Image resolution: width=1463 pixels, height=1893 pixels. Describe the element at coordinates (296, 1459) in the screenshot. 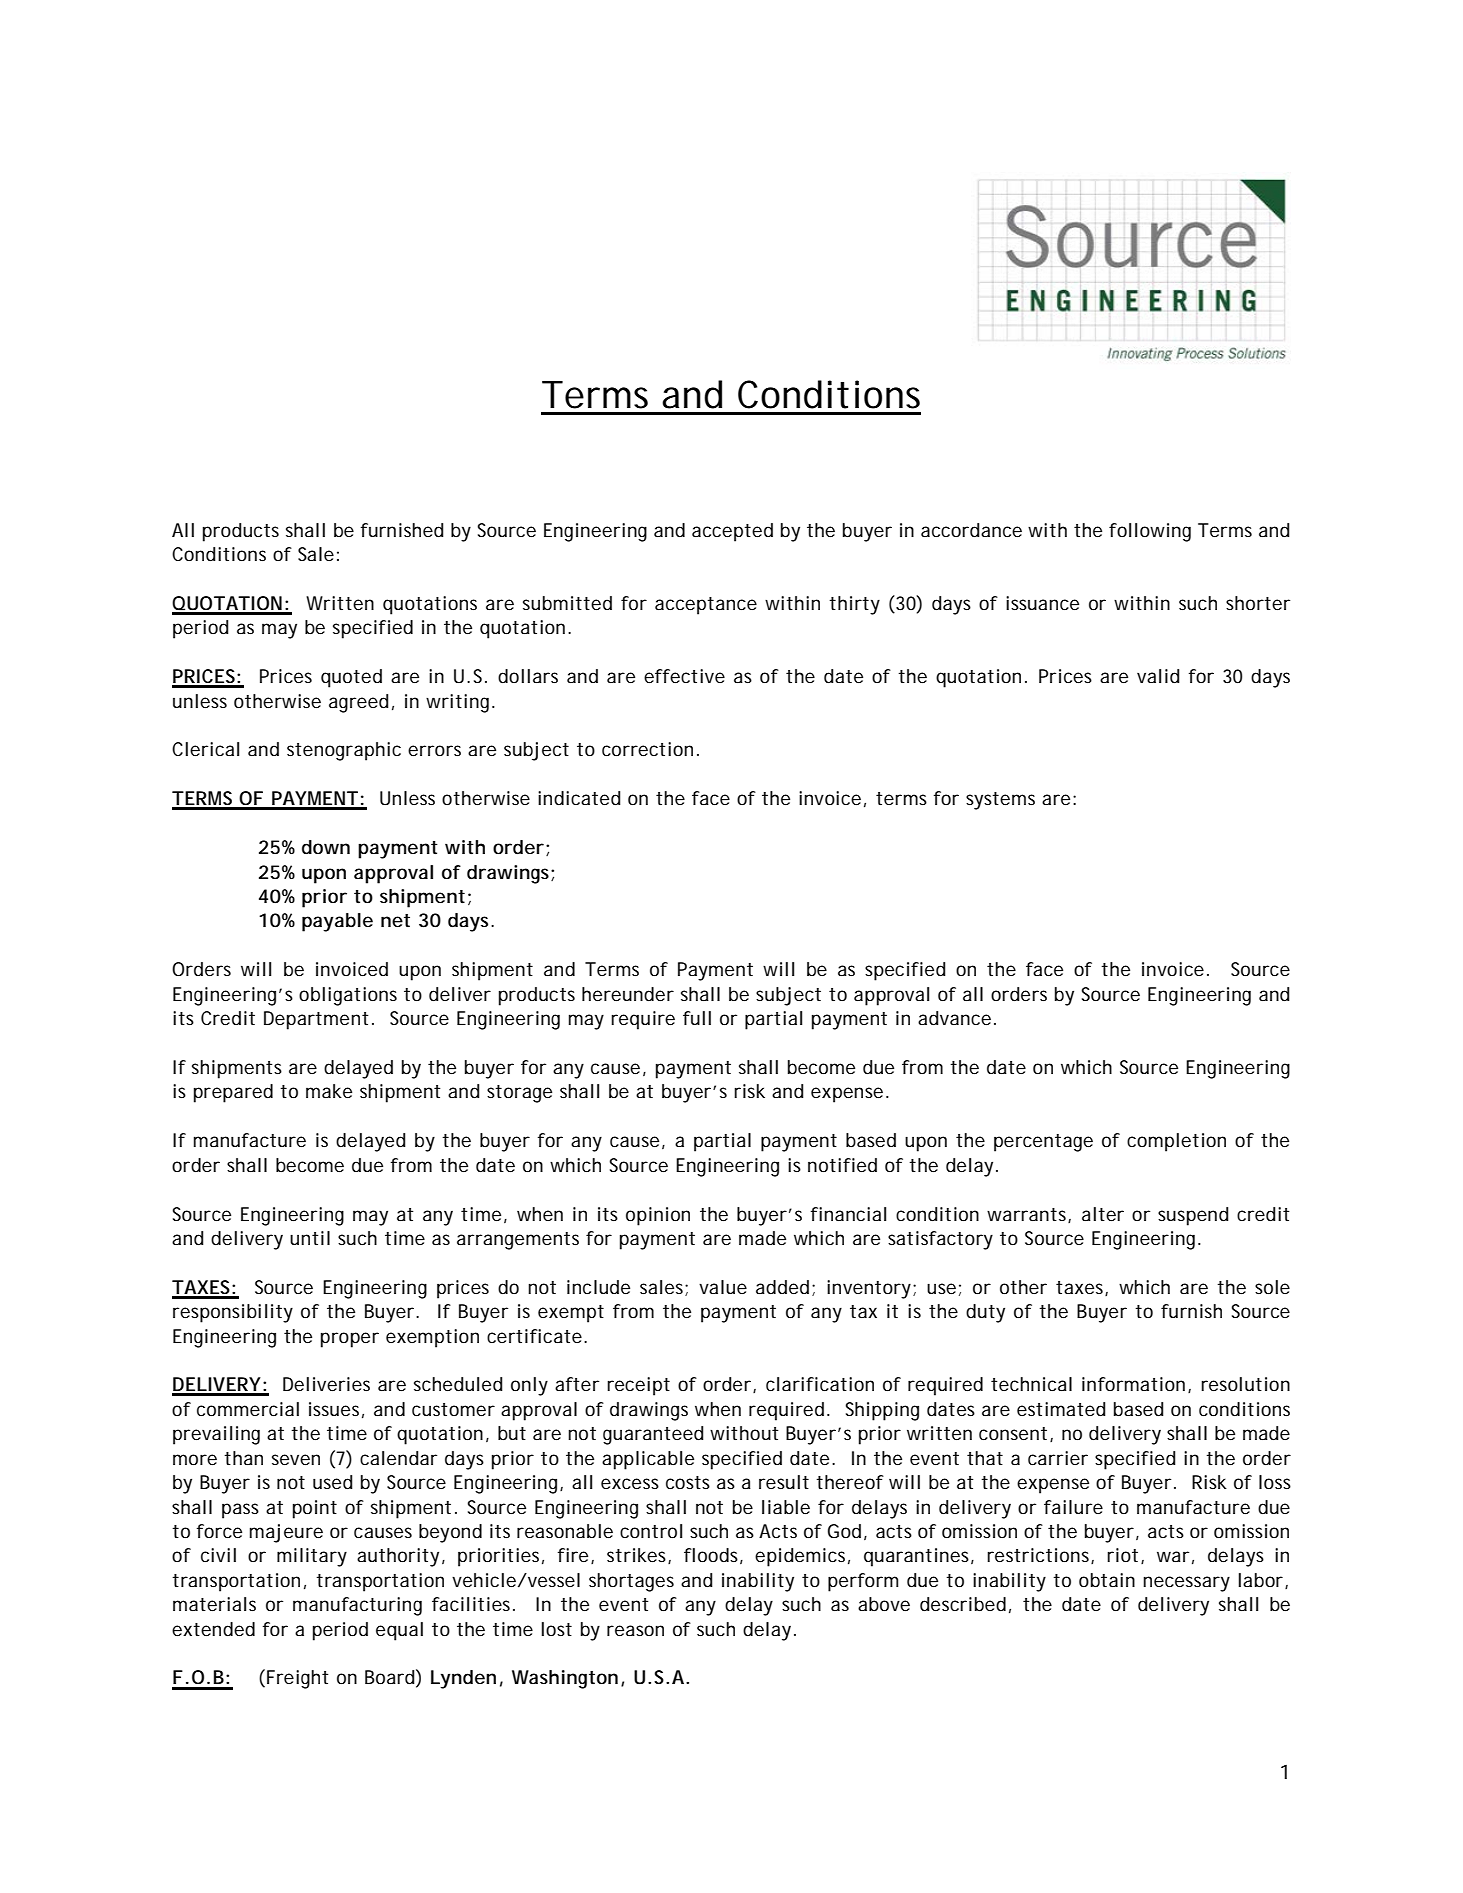

I see `seven` at that location.
